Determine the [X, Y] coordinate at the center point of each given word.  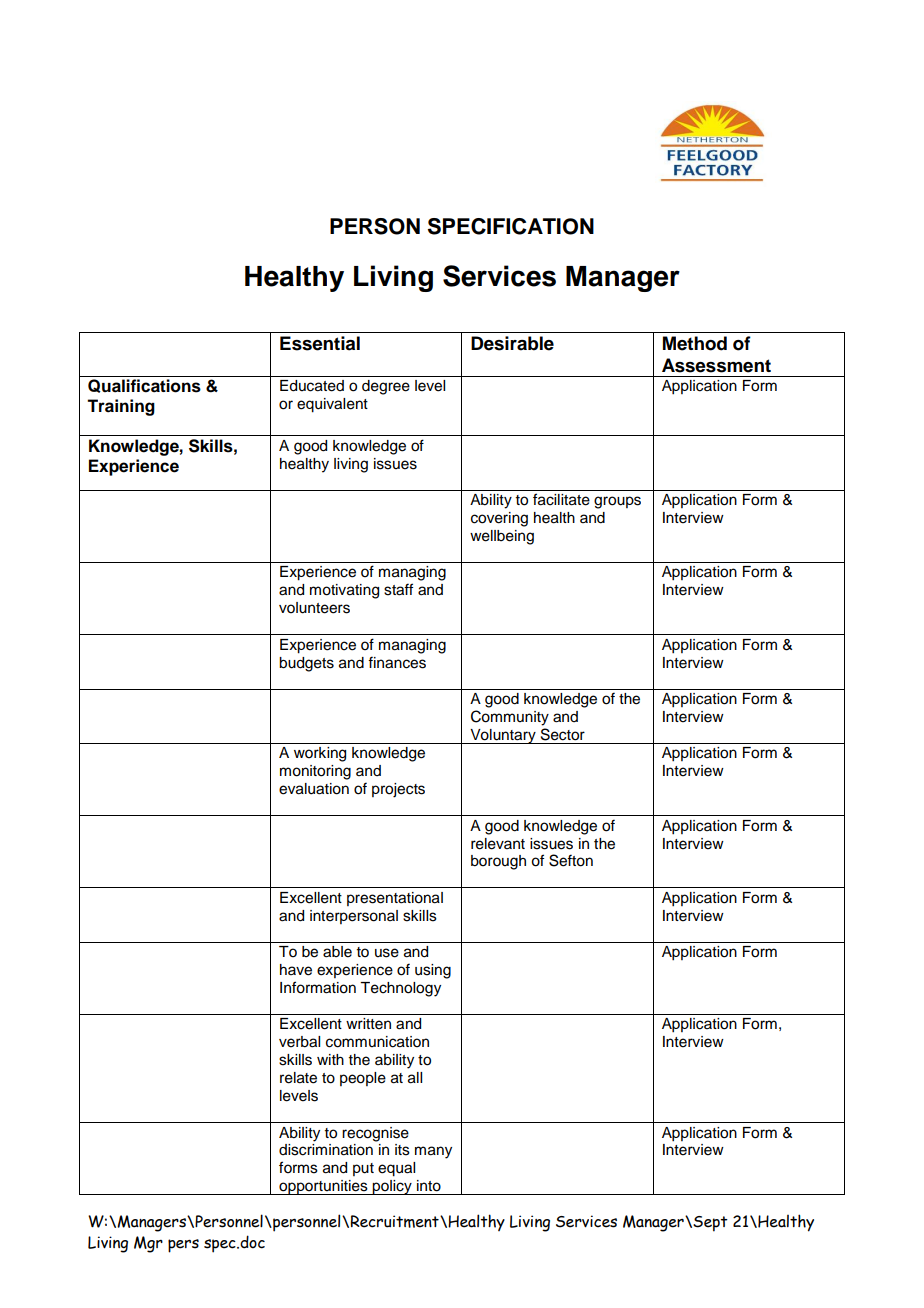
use [387, 953]
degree [386, 387]
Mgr [148, 1244]
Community [510, 718]
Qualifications [144, 386]
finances [397, 662]
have [296, 970]
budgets [306, 664]
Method [695, 343]
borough [498, 862]
